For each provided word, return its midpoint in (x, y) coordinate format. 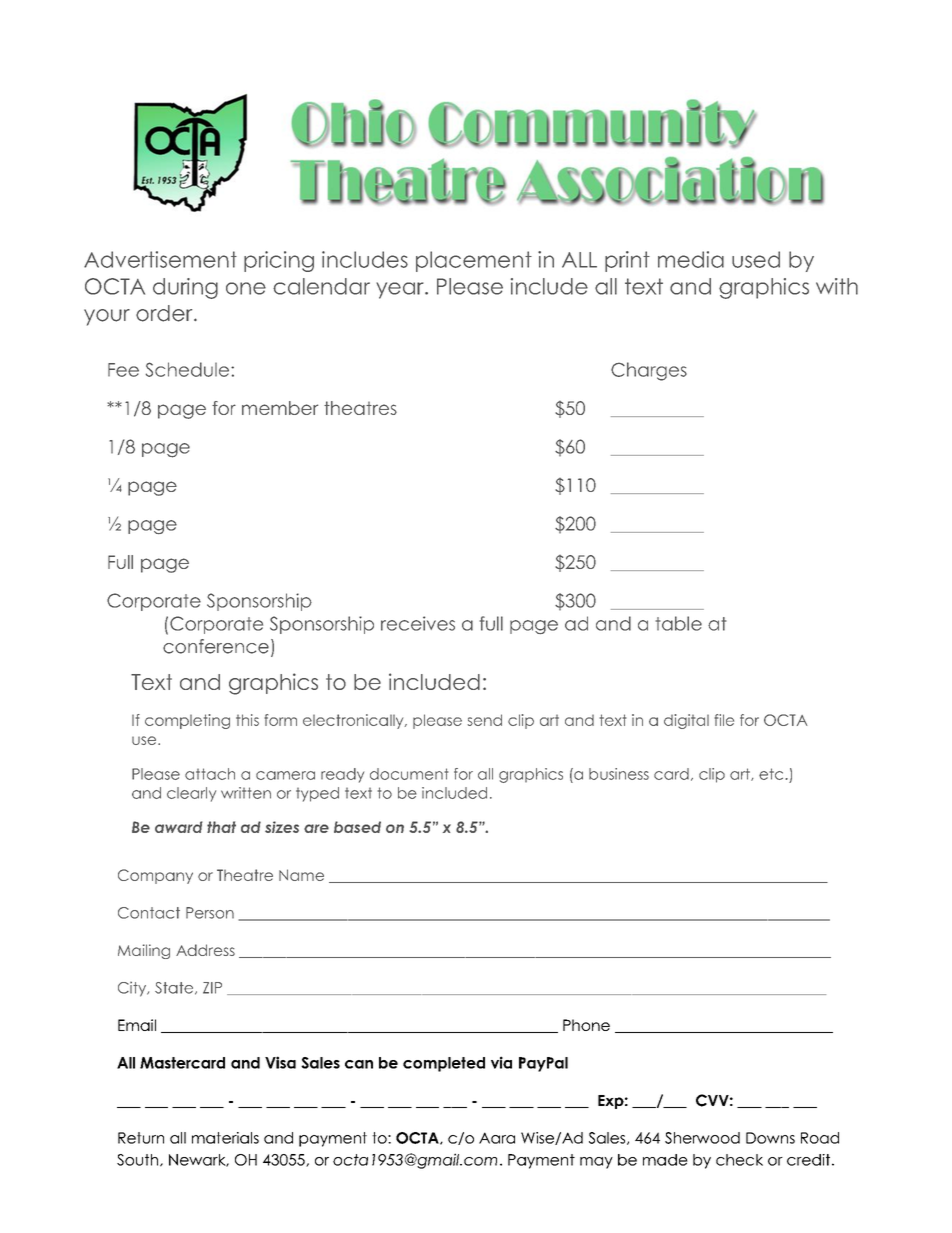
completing (187, 721)
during (185, 288)
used (756, 259)
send (484, 720)
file (724, 720)
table (678, 623)
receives (418, 623)
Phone (586, 1025)
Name (301, 875)
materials (225, 1138)
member (280, 408)
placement (474, 261)
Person (210, 913)
